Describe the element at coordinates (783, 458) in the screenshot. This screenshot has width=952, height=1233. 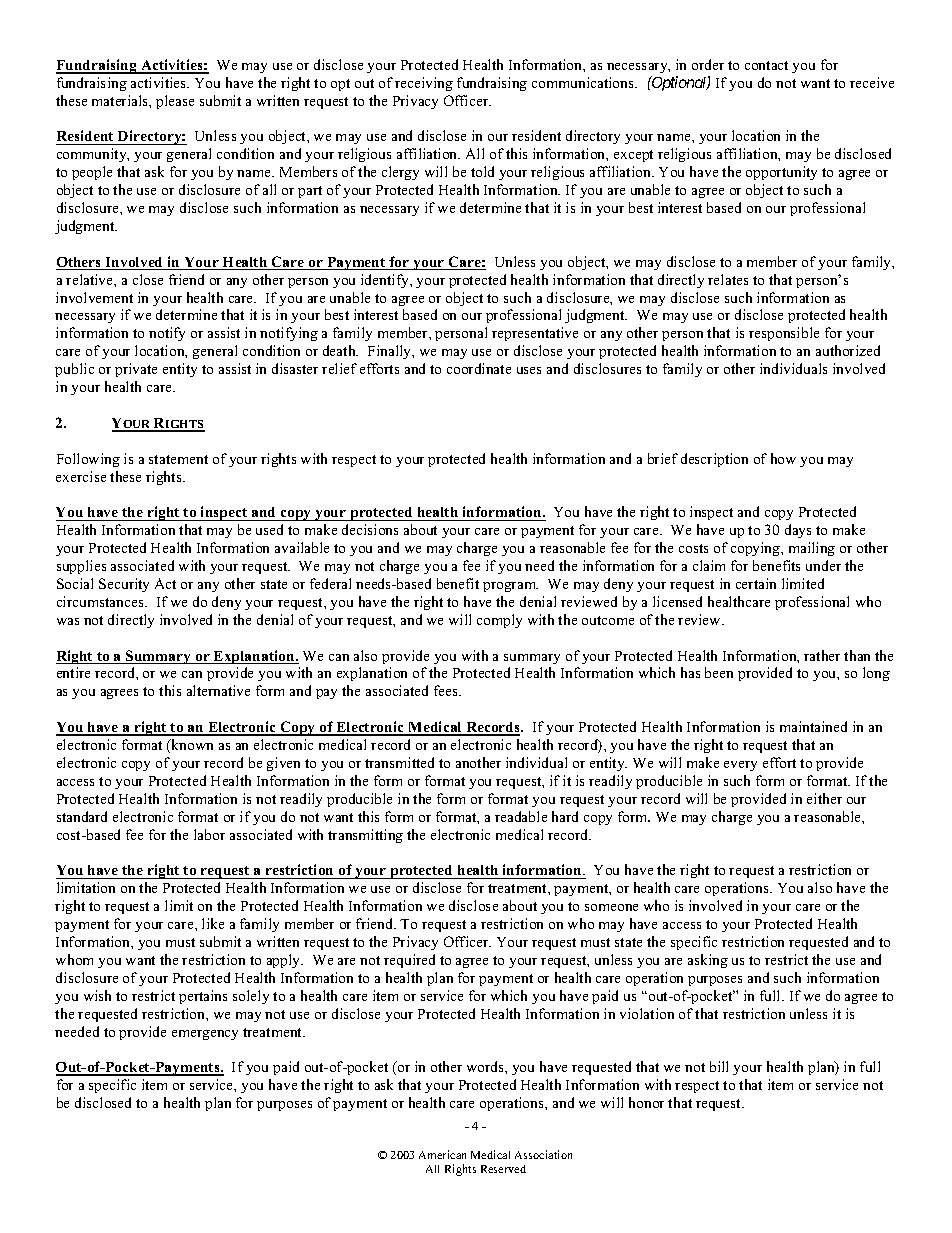
I see `how` at that location.
